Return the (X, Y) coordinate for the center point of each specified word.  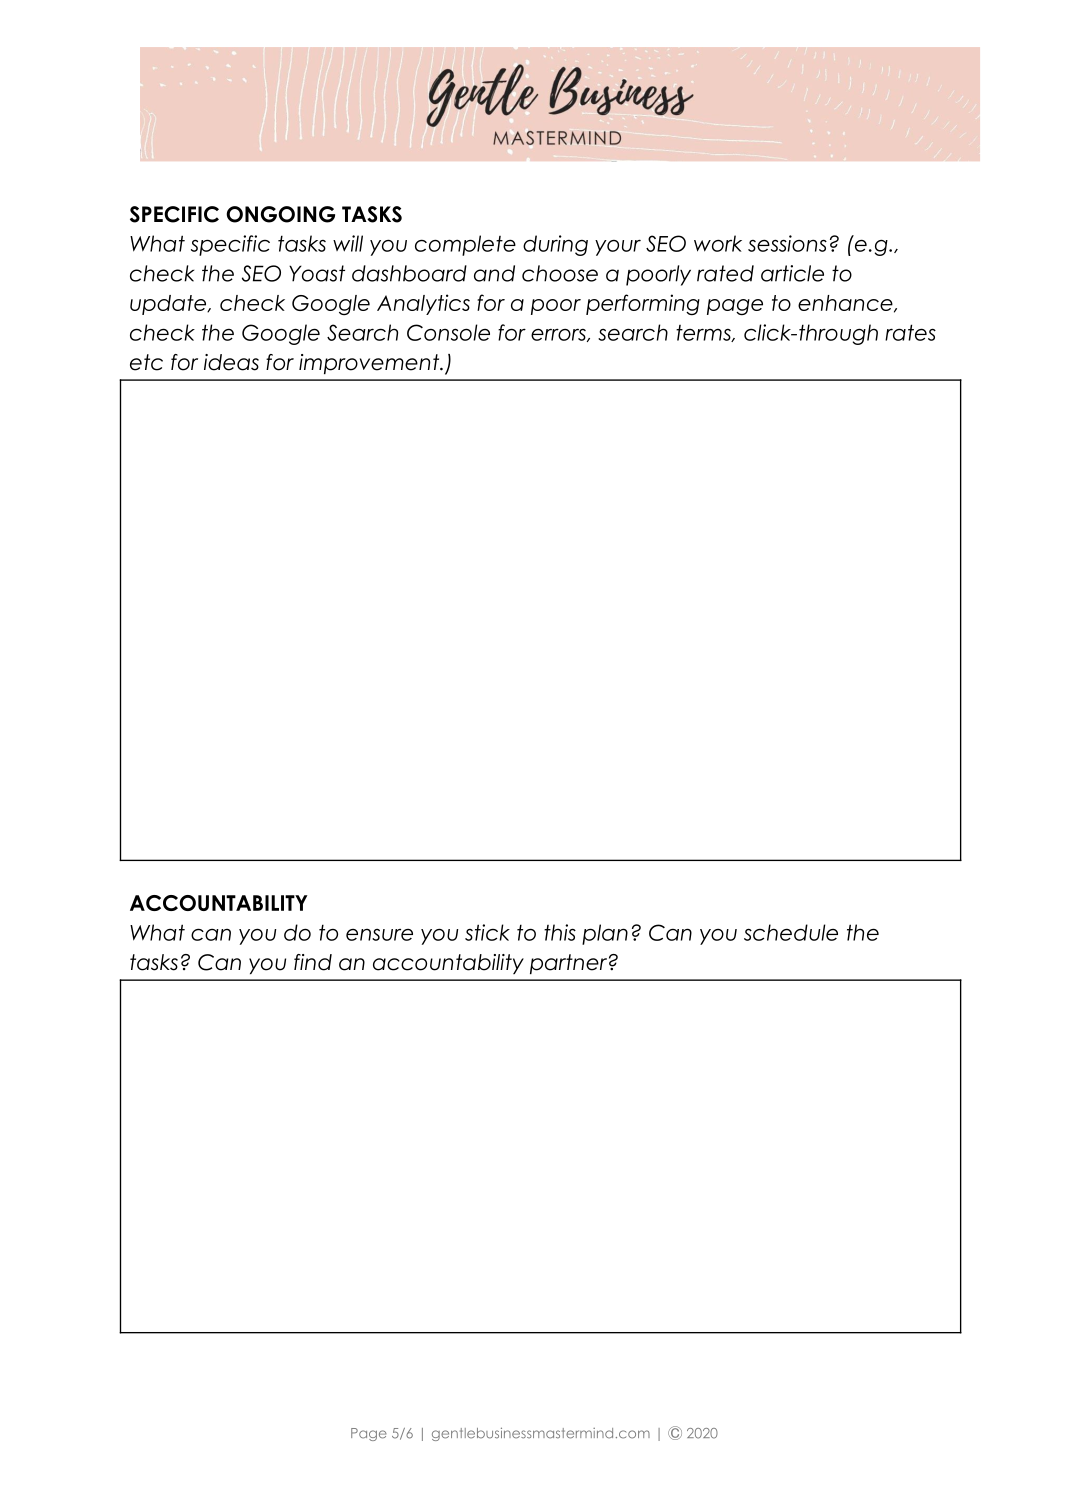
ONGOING (280, 214)
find (313, 962)
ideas (231, 362)
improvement (370, 364)
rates (910, 332)
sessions (787, 243)
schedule (791, 932)
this (560, 932)
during (555, 245)
